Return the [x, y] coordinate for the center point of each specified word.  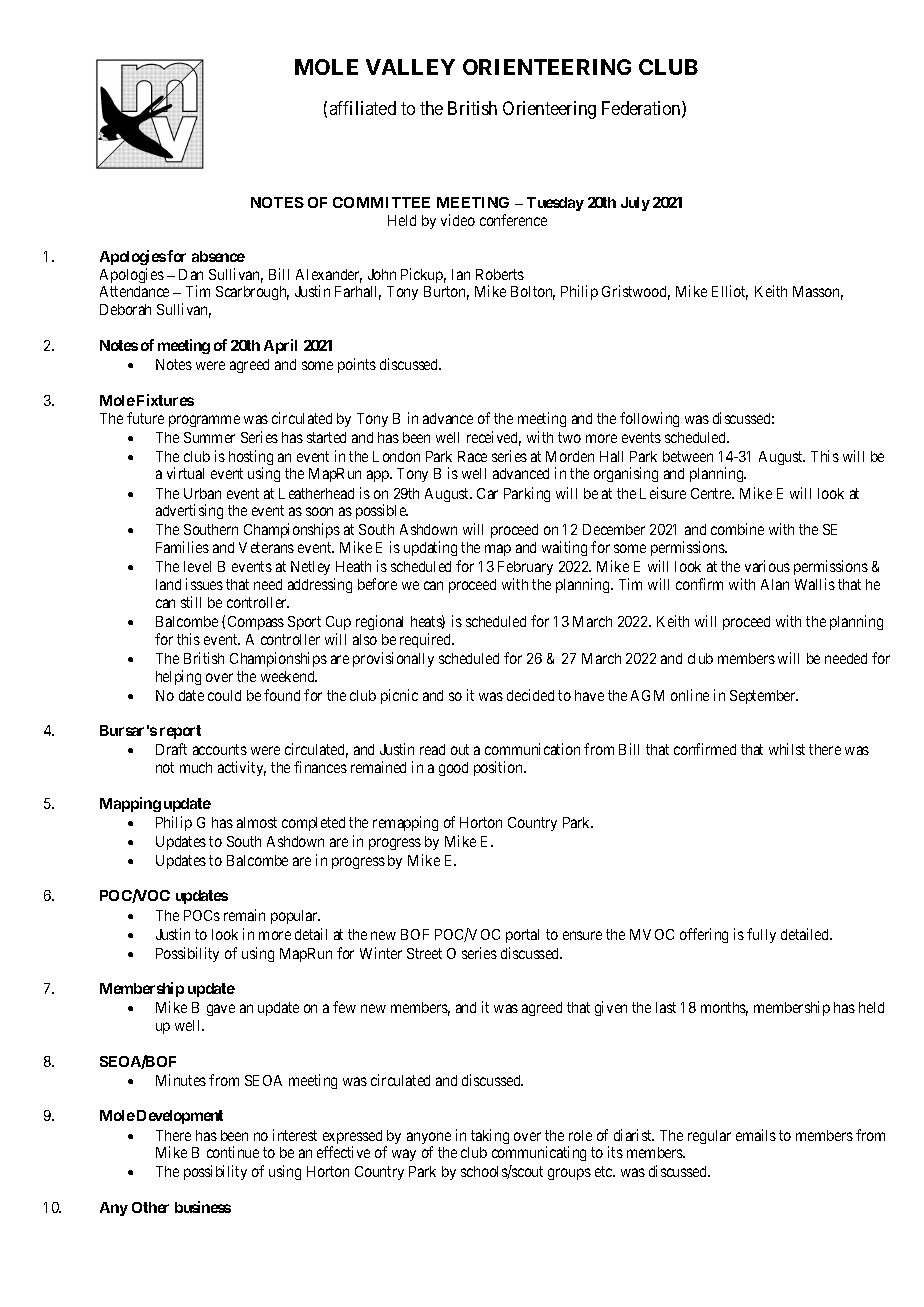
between [688, 456]
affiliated [363, 108]
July [635, 204]
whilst [787, 749]
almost [257, 822]
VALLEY [410, 67]
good [453, 769]
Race [472, 456]
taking [490, 1136]
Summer [209, 437]
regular [709, 1137]
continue [233, 1152]
